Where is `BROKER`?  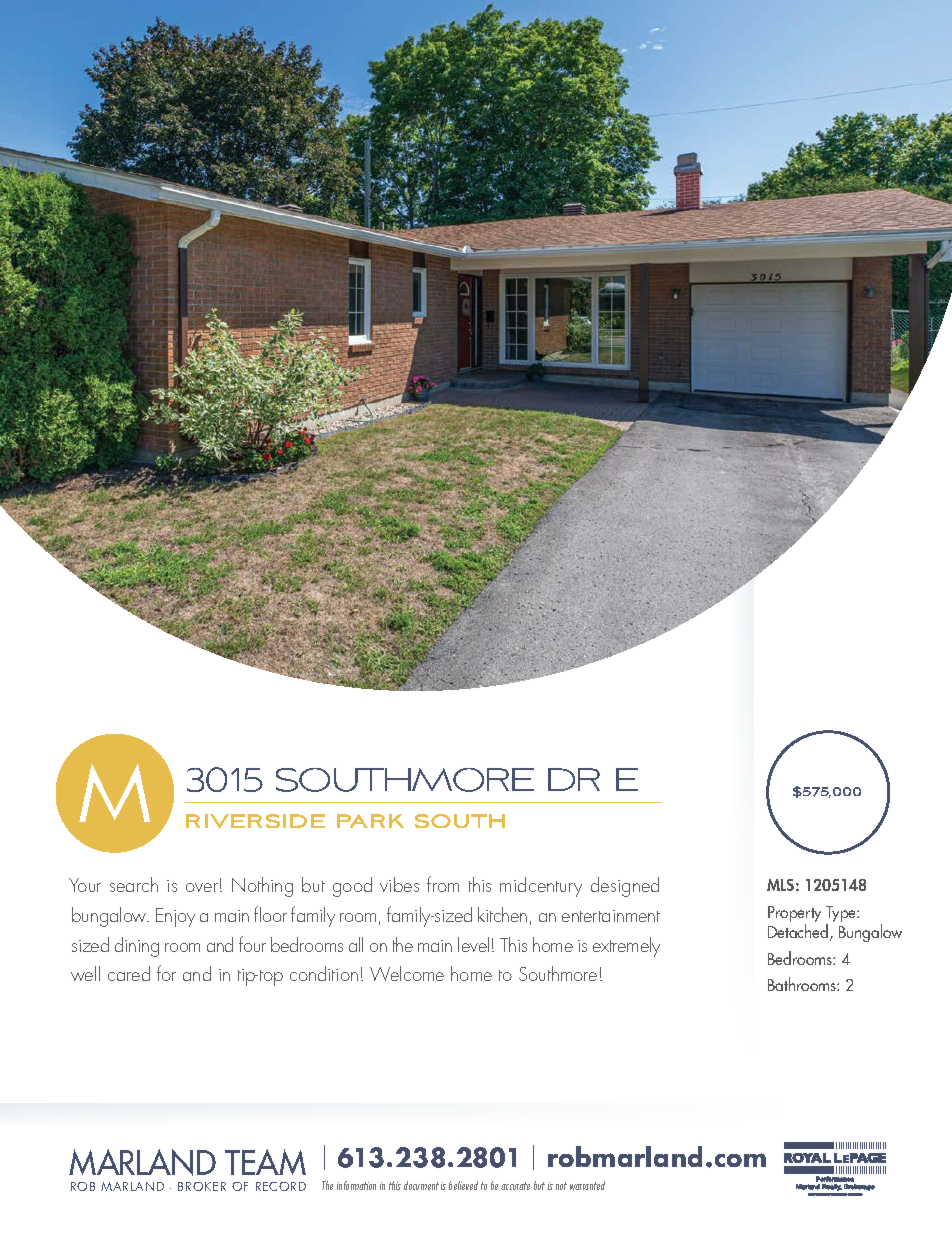 BROKER is located at coordinates (202, 1186).
